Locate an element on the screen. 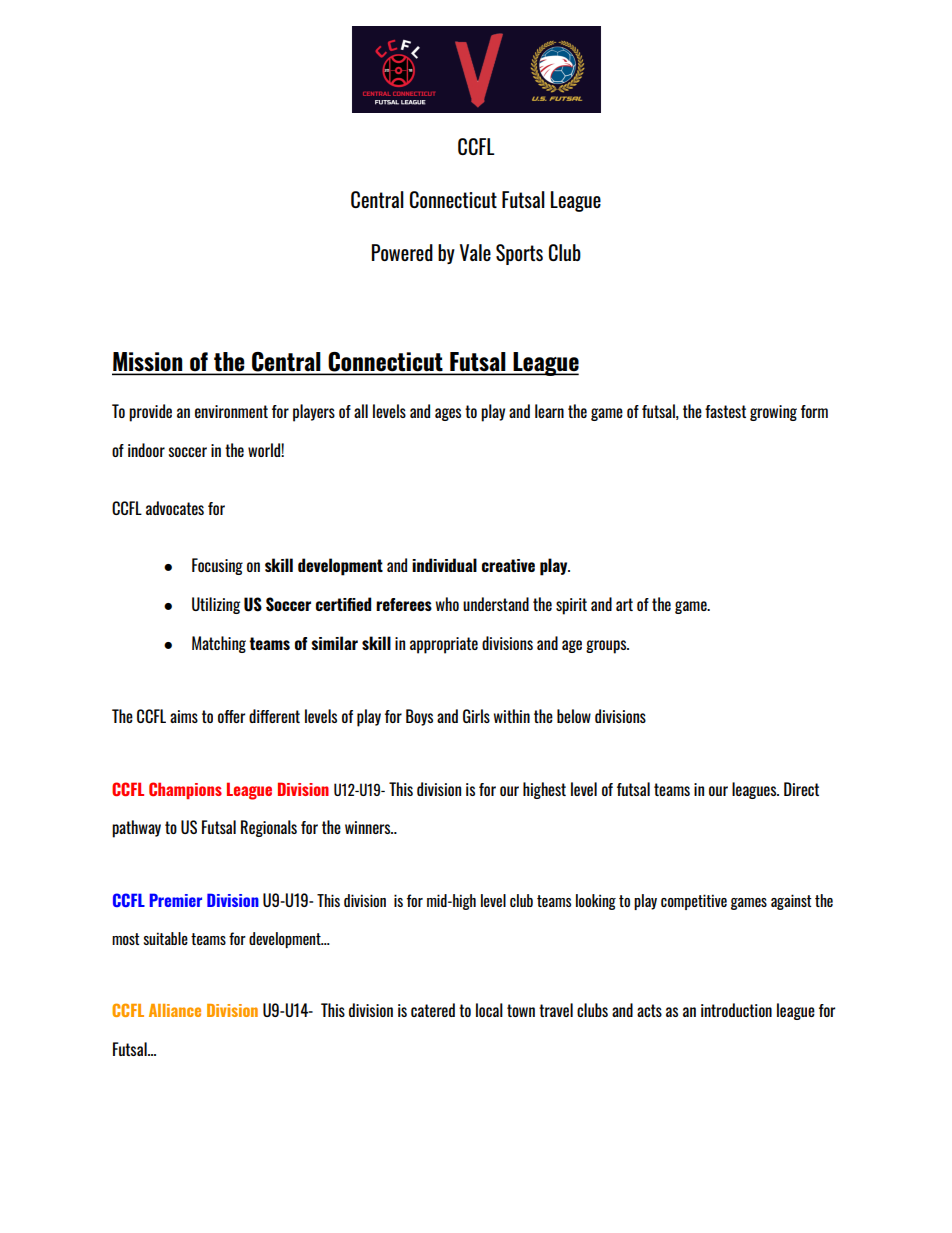 This screenshot has width=952, height=1233. Alliance is located at coordinates (175, 1010).
